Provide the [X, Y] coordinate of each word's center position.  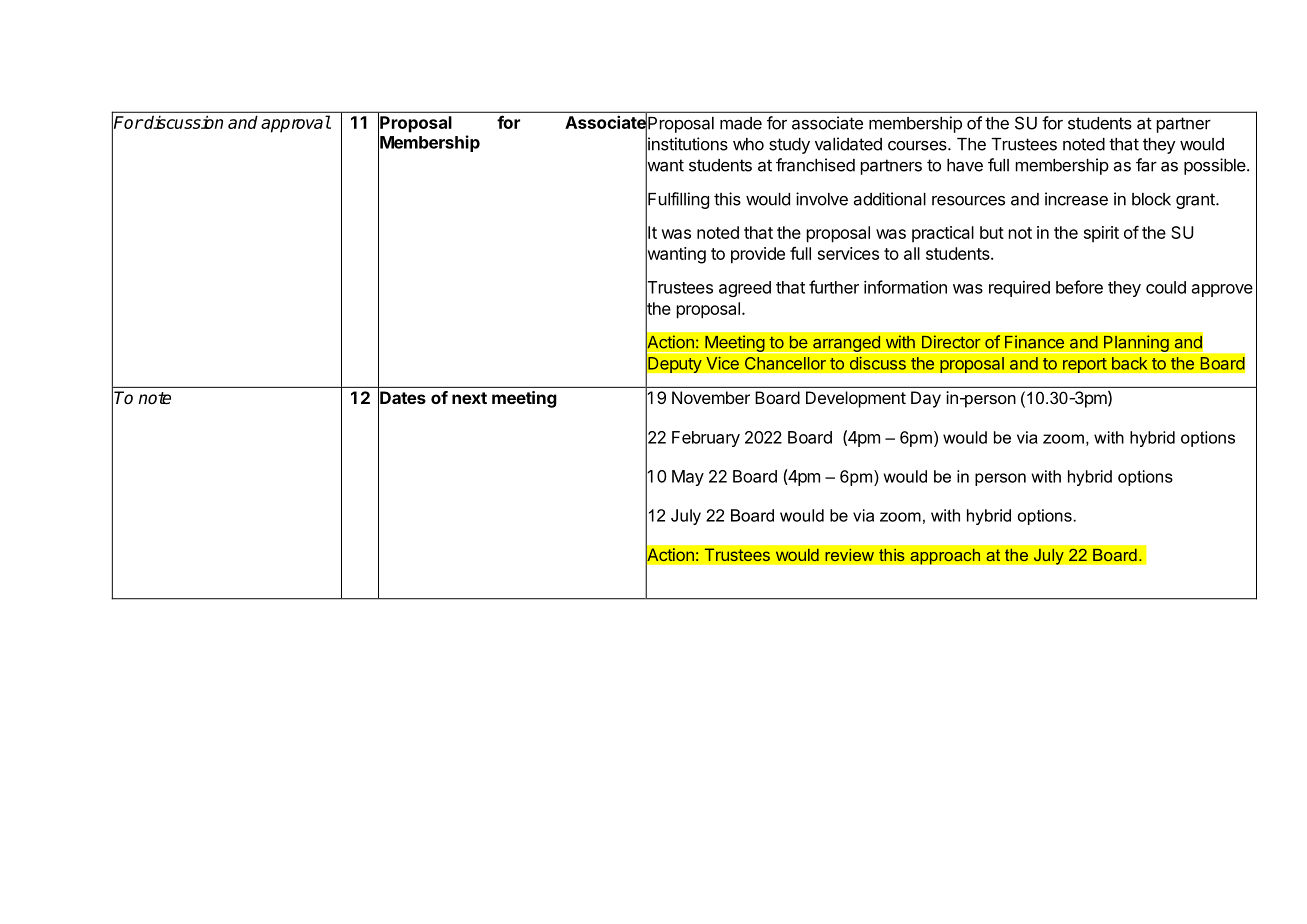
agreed [745, 289]
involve [822, 199]
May [688, 478]
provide [758, 255]
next [469, 398]
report [1085, 365]
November [711, 397]
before [1079, 287]
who [748, 144]
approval [296, 124]
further [834, 287]
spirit [1101, 234]
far [1146, 165]
